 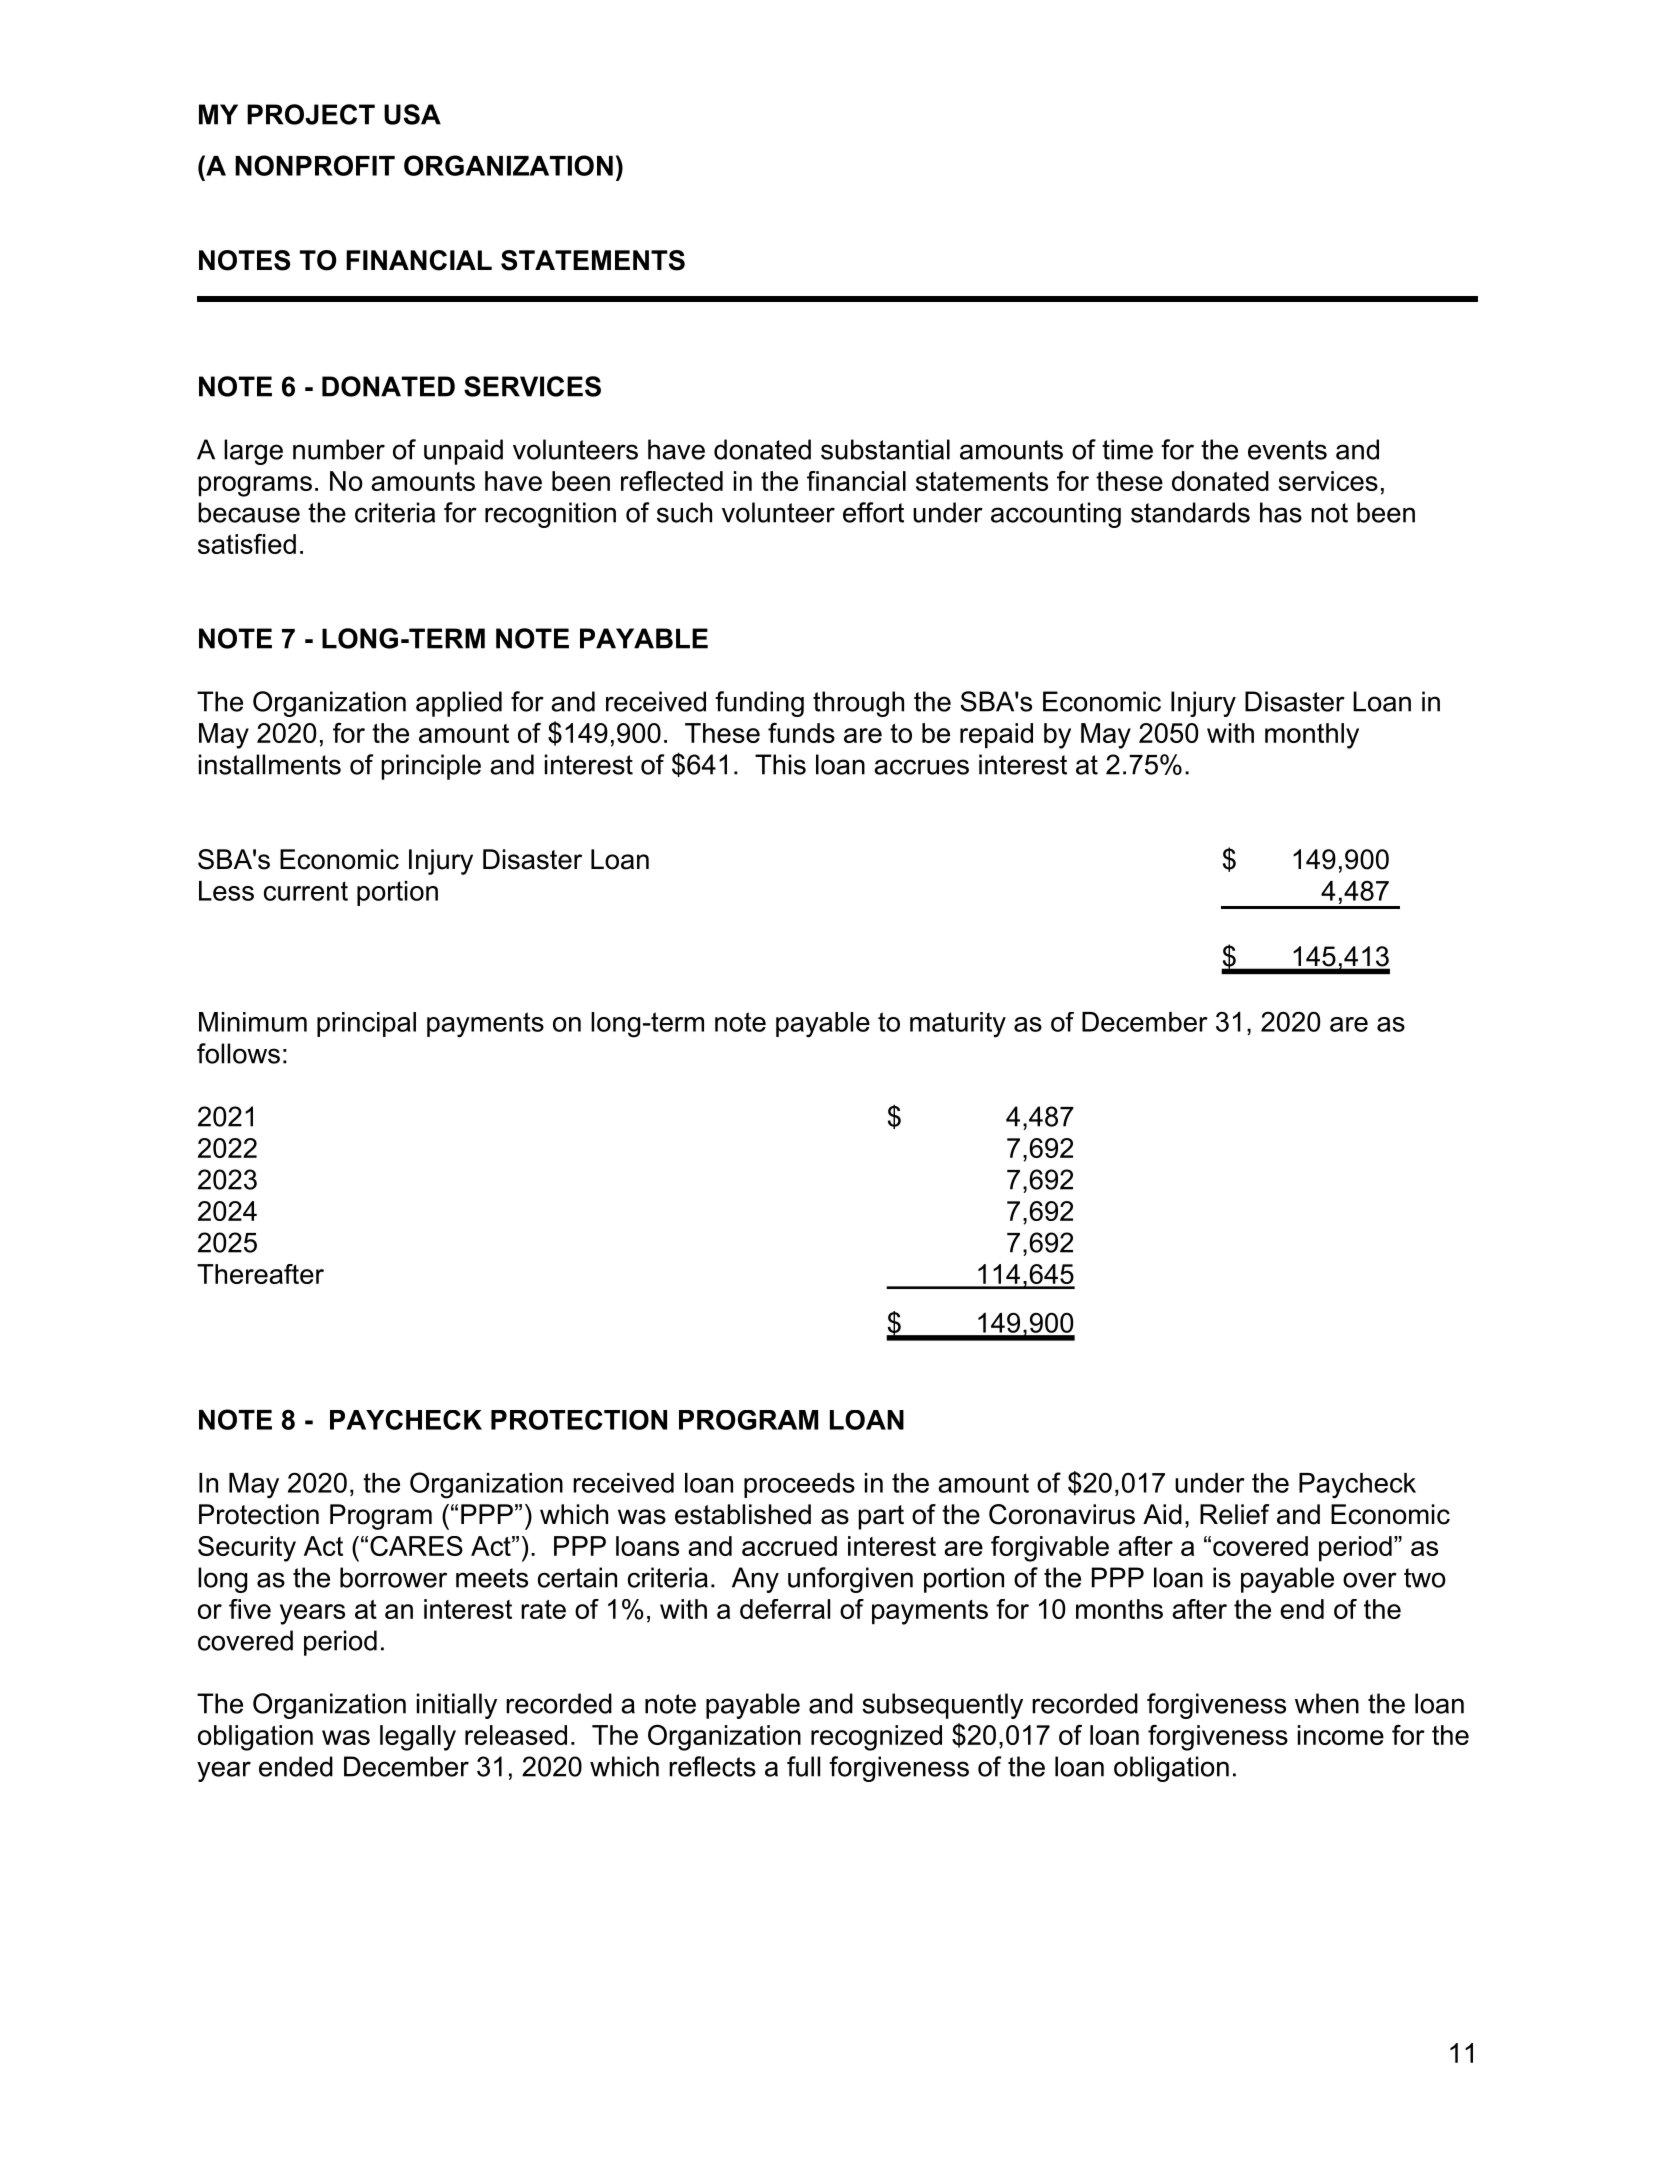 I want to click on events, so click(x=1287, y=450).
